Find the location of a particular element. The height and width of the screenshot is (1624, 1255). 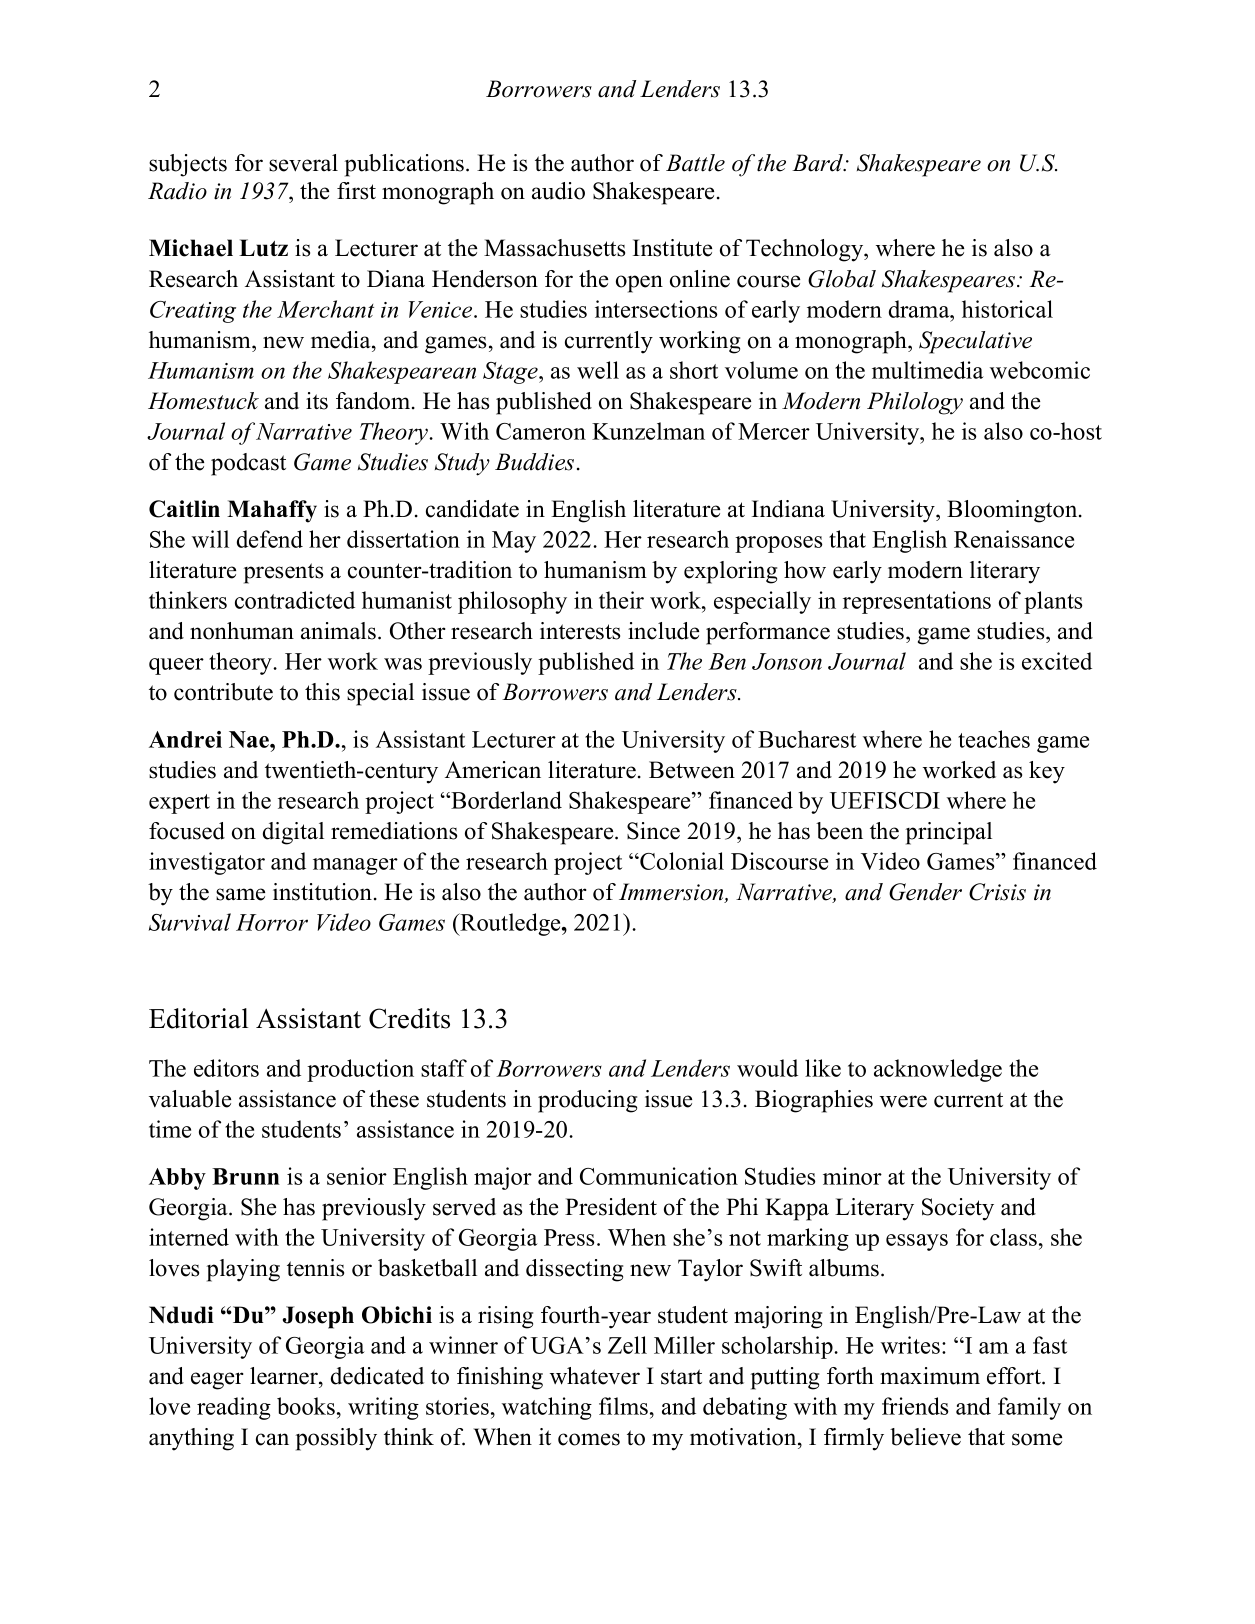

principal is located at coordinates (949, 833).
